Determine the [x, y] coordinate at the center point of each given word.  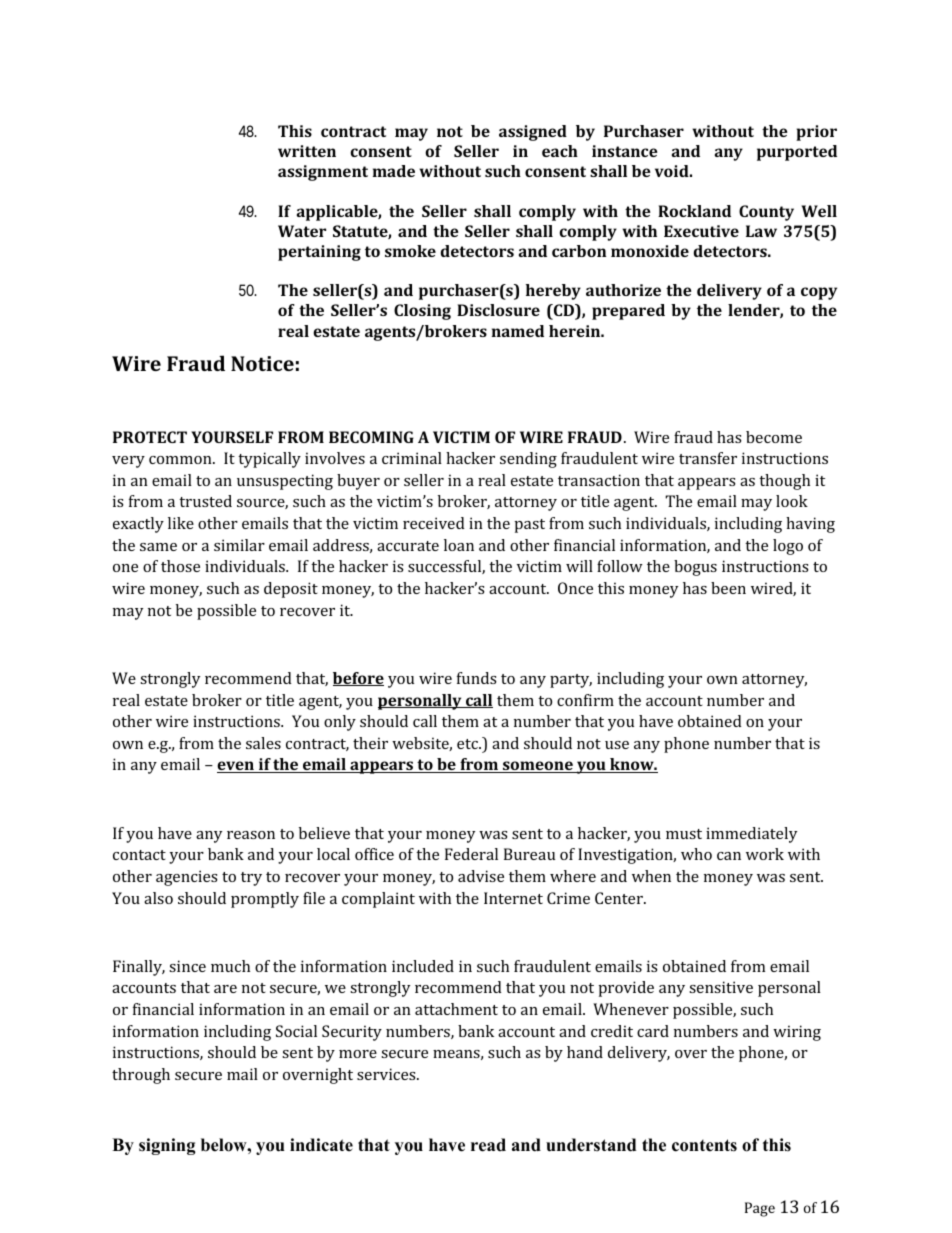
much [230, 966]
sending [528, 460]
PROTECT [150, 437]
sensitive [721, 987]
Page [760, 1209]
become [774, 437]
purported [797, 153]
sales [263, 743]
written [307, 151]
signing [167, 1146]
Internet [513, 898]
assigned [533, 133]
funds [477, 678]
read [488, 1145]
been [728, 588]
